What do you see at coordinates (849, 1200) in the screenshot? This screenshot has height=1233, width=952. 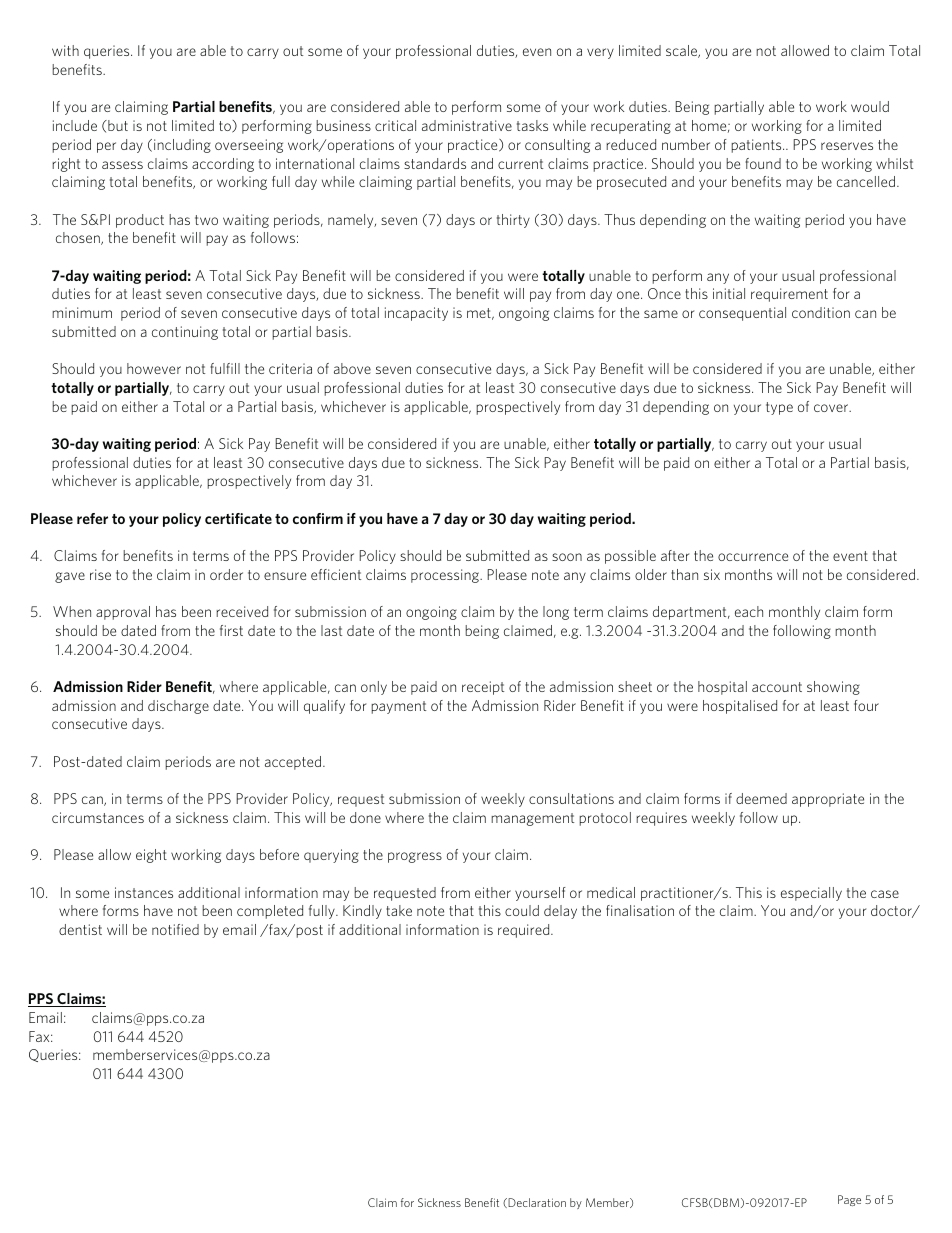 I see `Page` at bounding box center [849, 1200].
